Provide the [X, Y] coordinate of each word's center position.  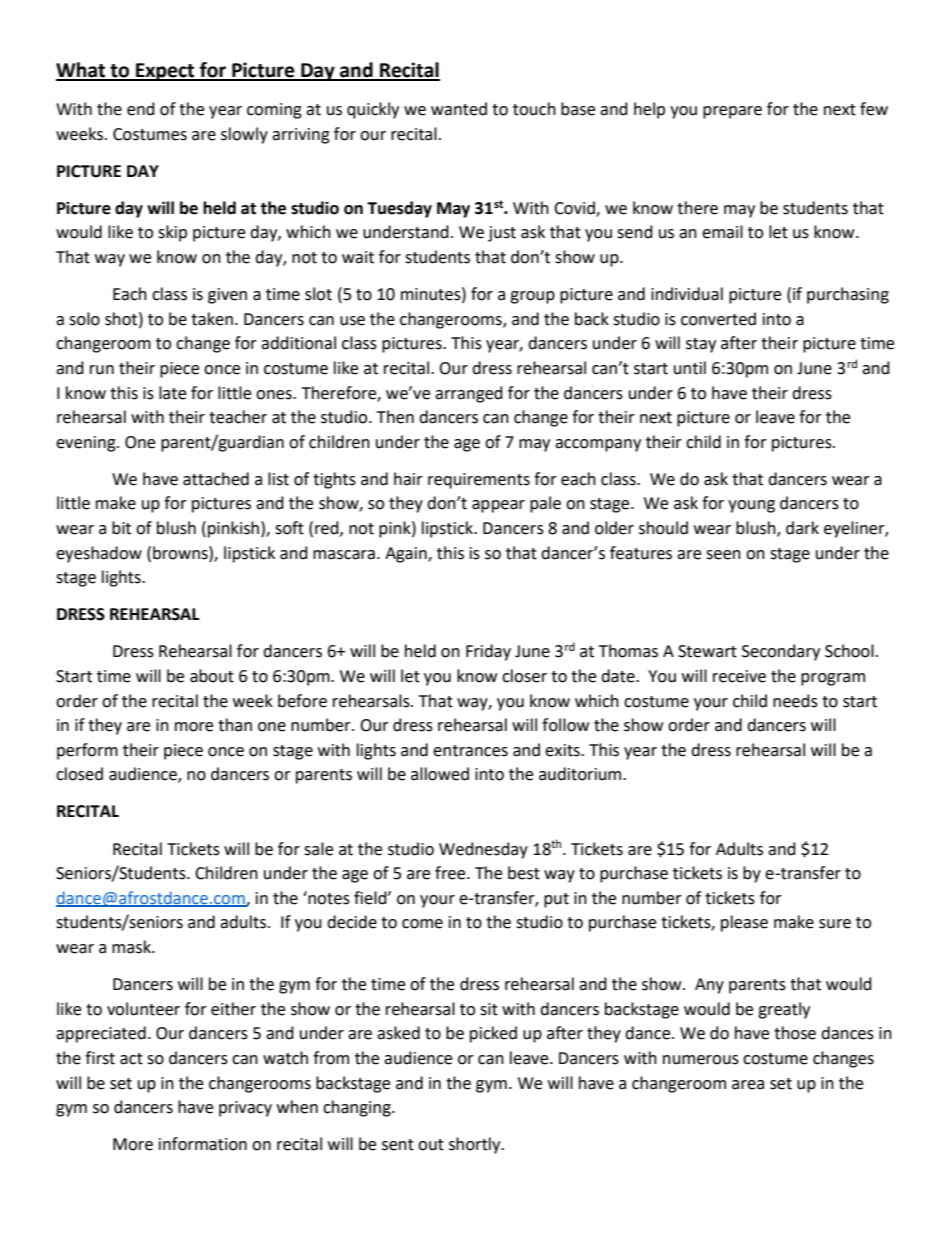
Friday [488, 652]
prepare [732, 112]
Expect [165, 72]
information [203, 1144]
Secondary [781, 652]
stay [701, 345]
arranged [469, 394]
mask [132, 947]
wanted [459, 109]
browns [181, 553]
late [172, 393]
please [744, 923]
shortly [476, 1145]
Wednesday [483, 850]
